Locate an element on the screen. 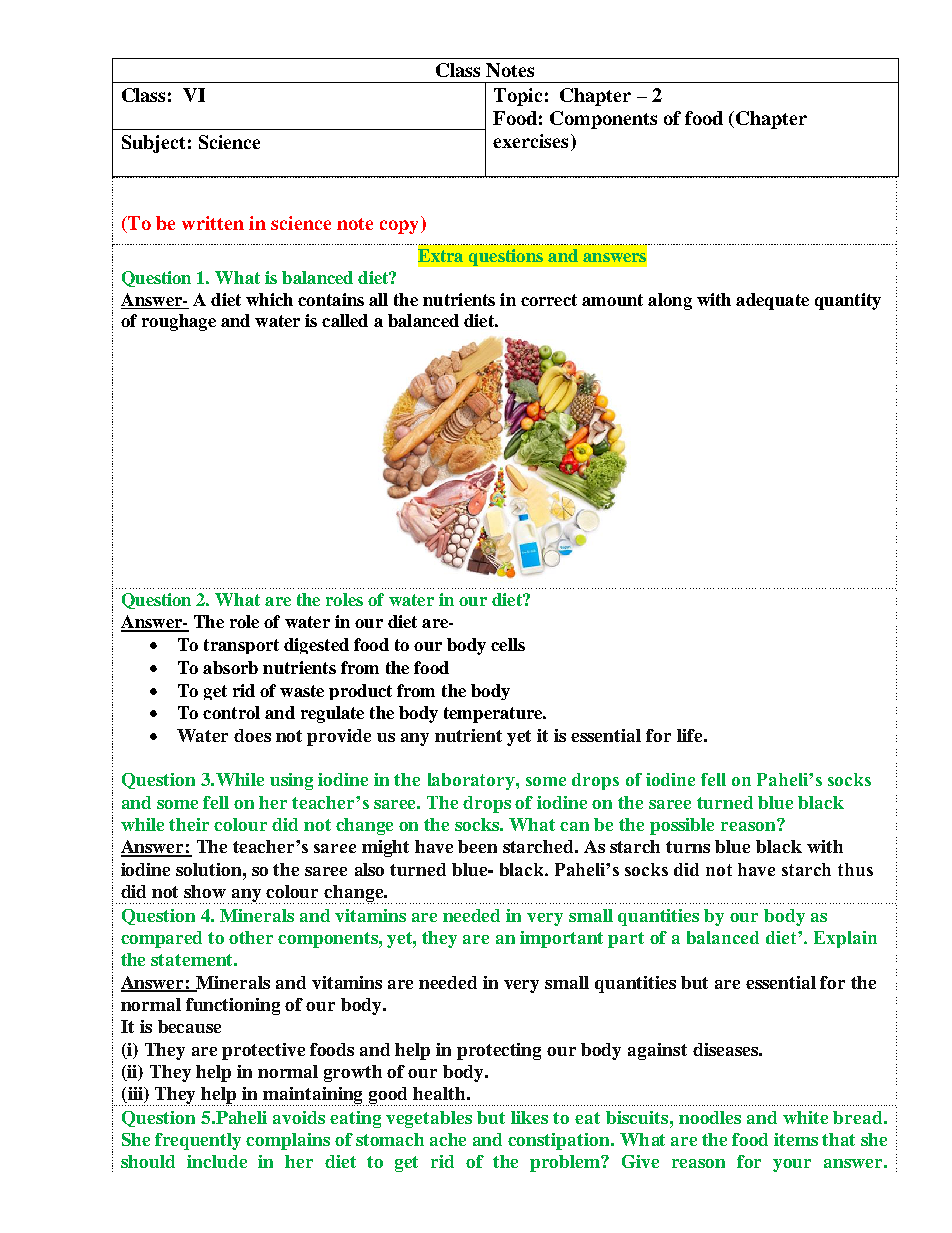  their is located at coordinates (189, 824).
